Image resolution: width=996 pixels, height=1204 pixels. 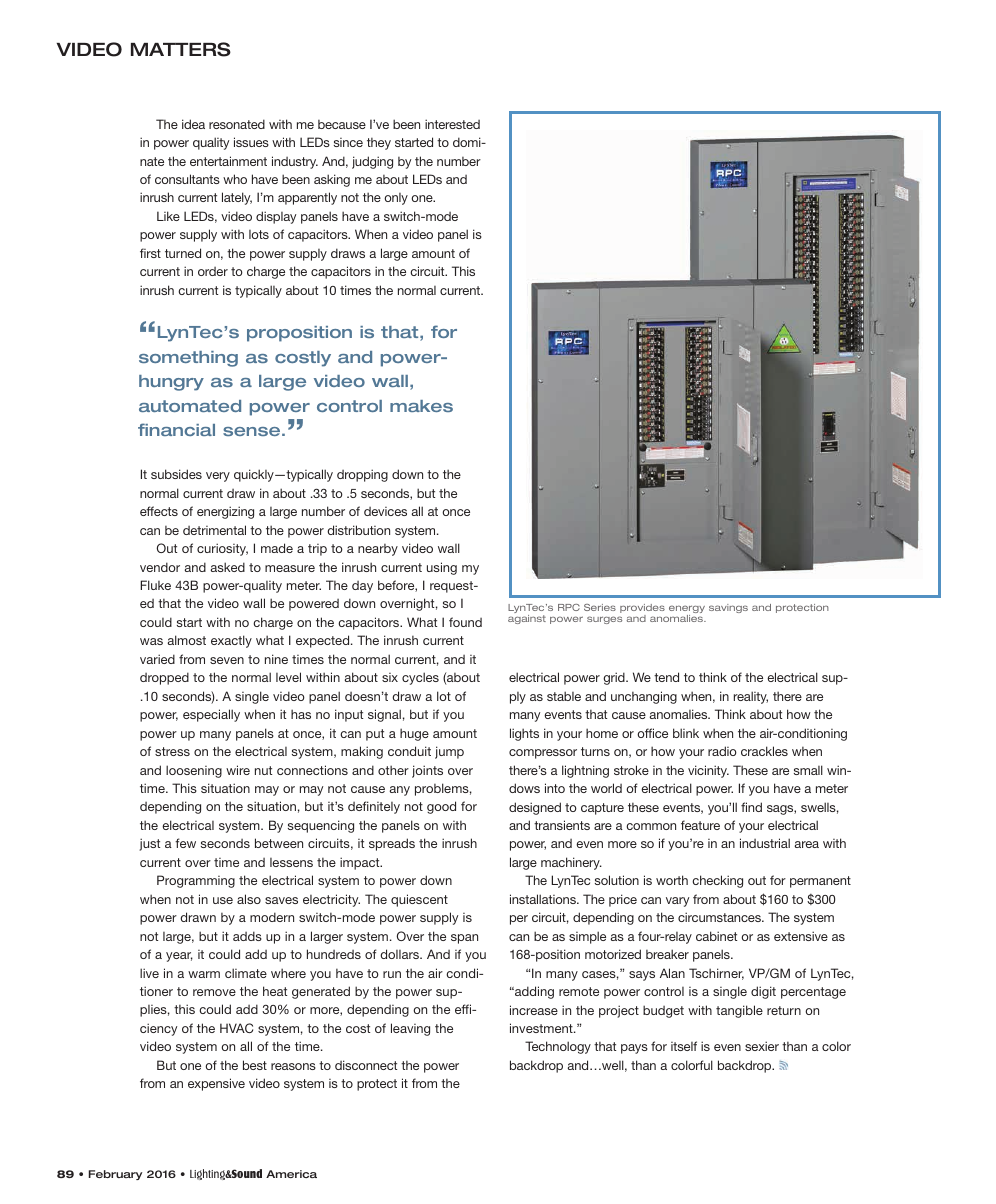 I want to click on interested, so click(x=452, y=124).
